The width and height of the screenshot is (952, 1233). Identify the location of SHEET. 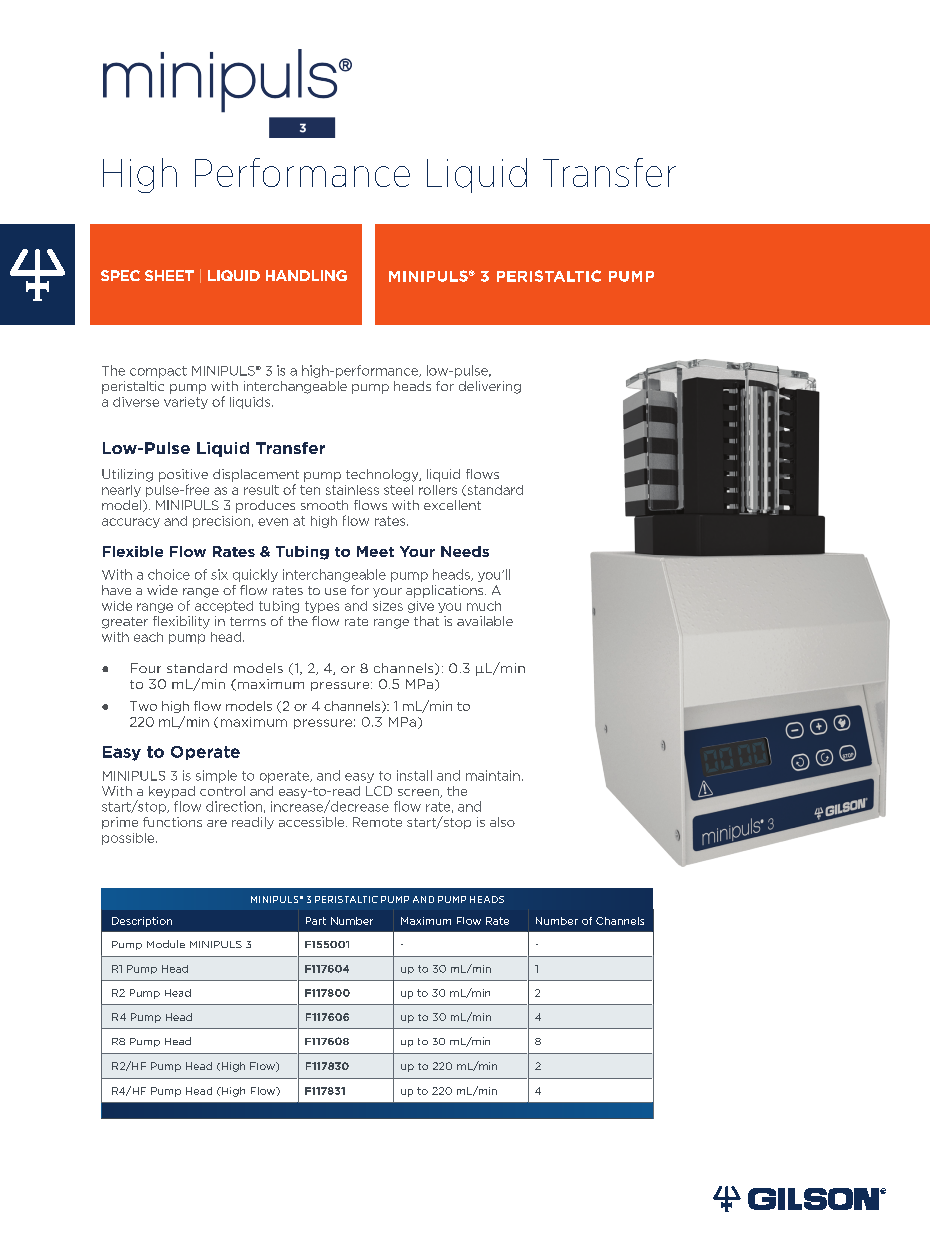
(169, 275).
